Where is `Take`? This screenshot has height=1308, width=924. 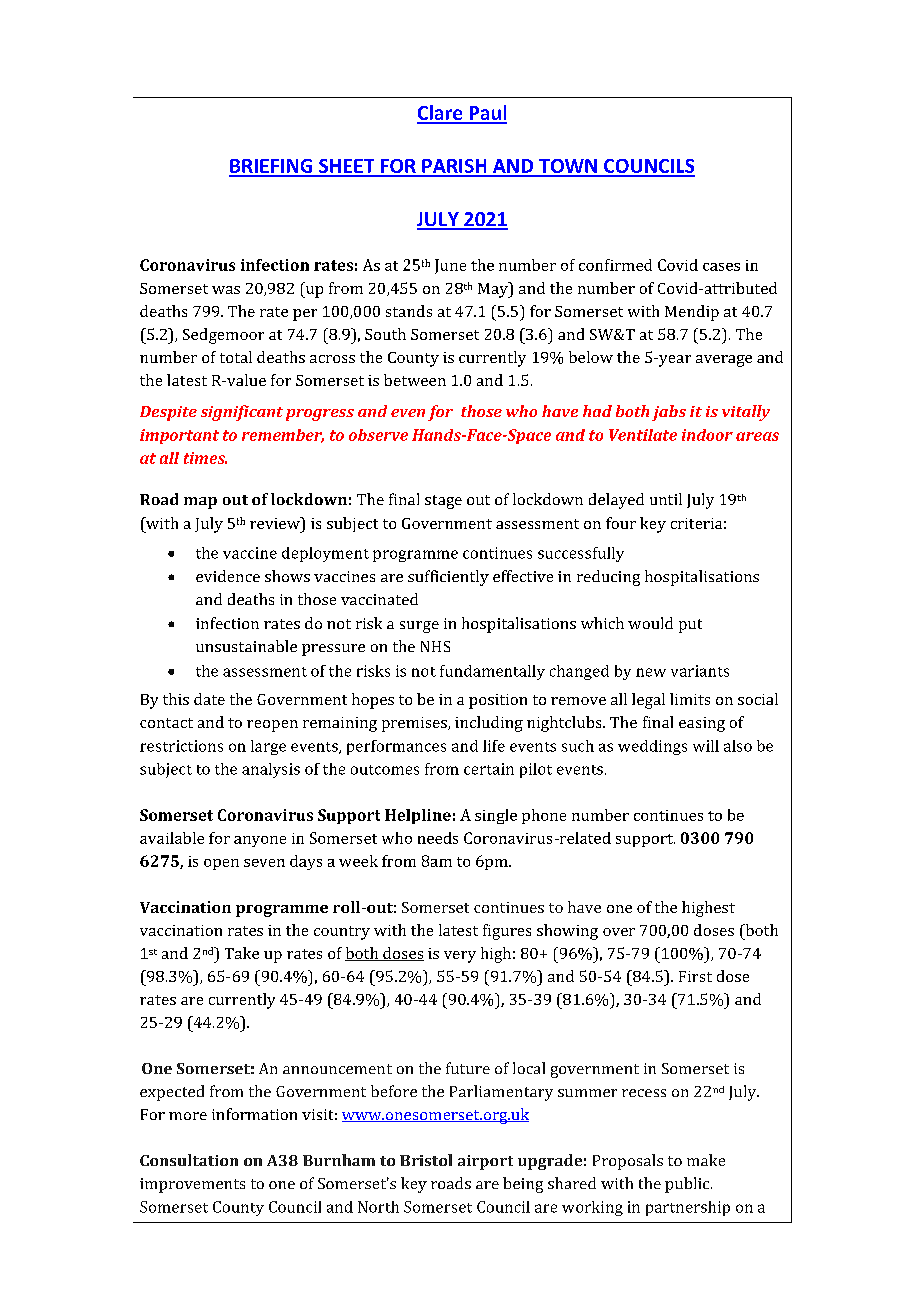 Take is located at coordinates (242, 953).
